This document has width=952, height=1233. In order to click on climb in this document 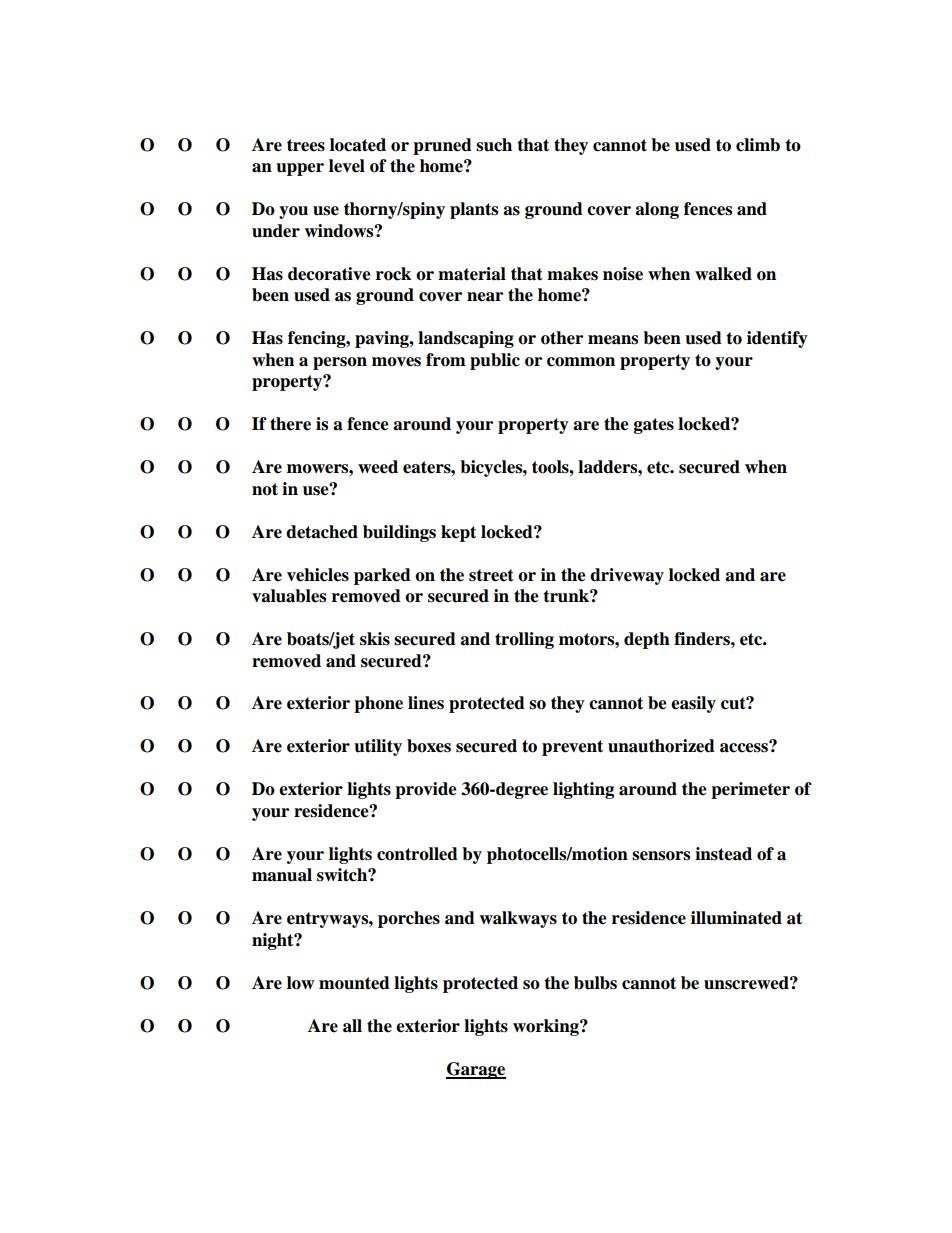, I will do `click(758, 145)`.
